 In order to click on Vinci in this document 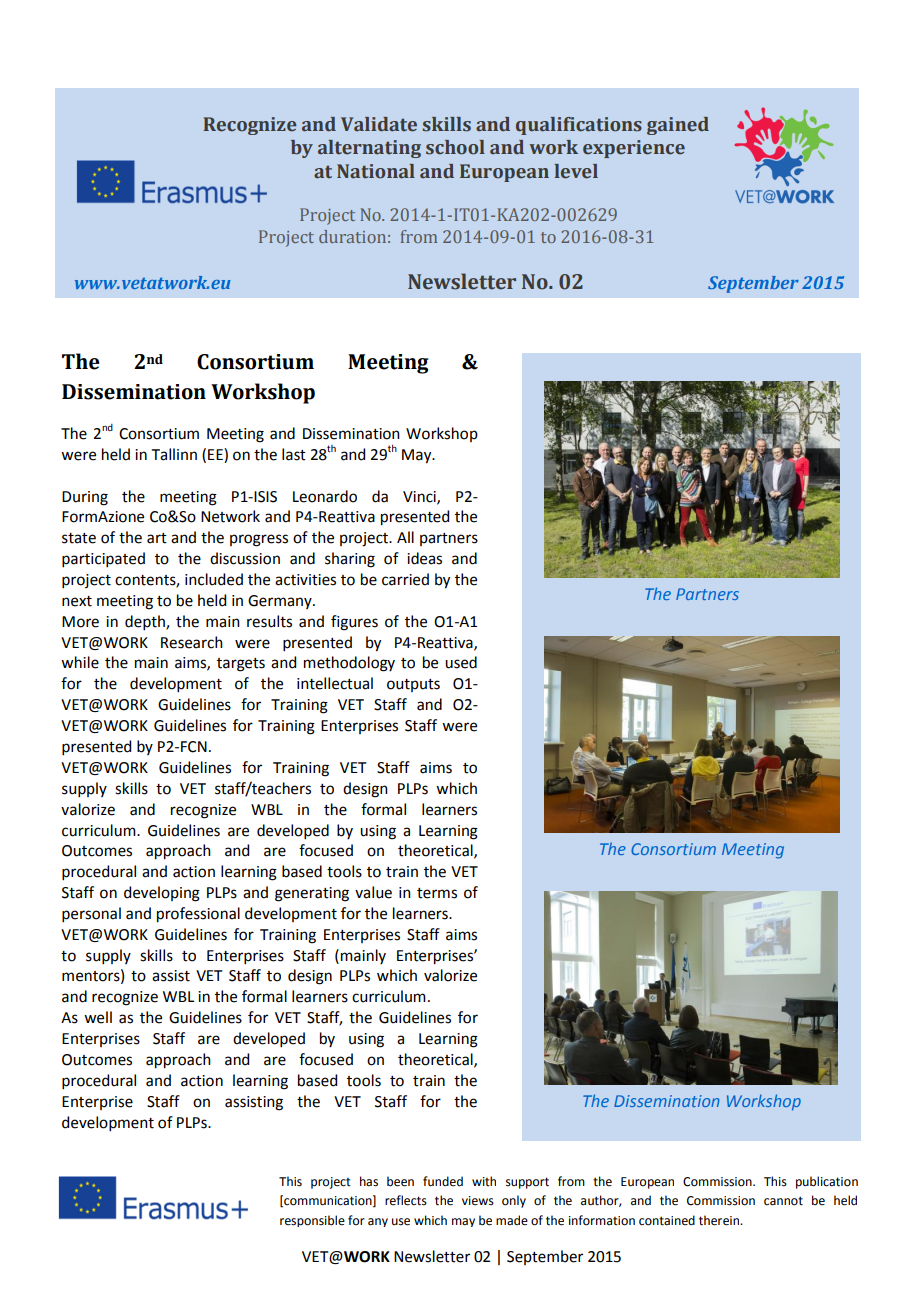, I will do `click(420, 497)`.
